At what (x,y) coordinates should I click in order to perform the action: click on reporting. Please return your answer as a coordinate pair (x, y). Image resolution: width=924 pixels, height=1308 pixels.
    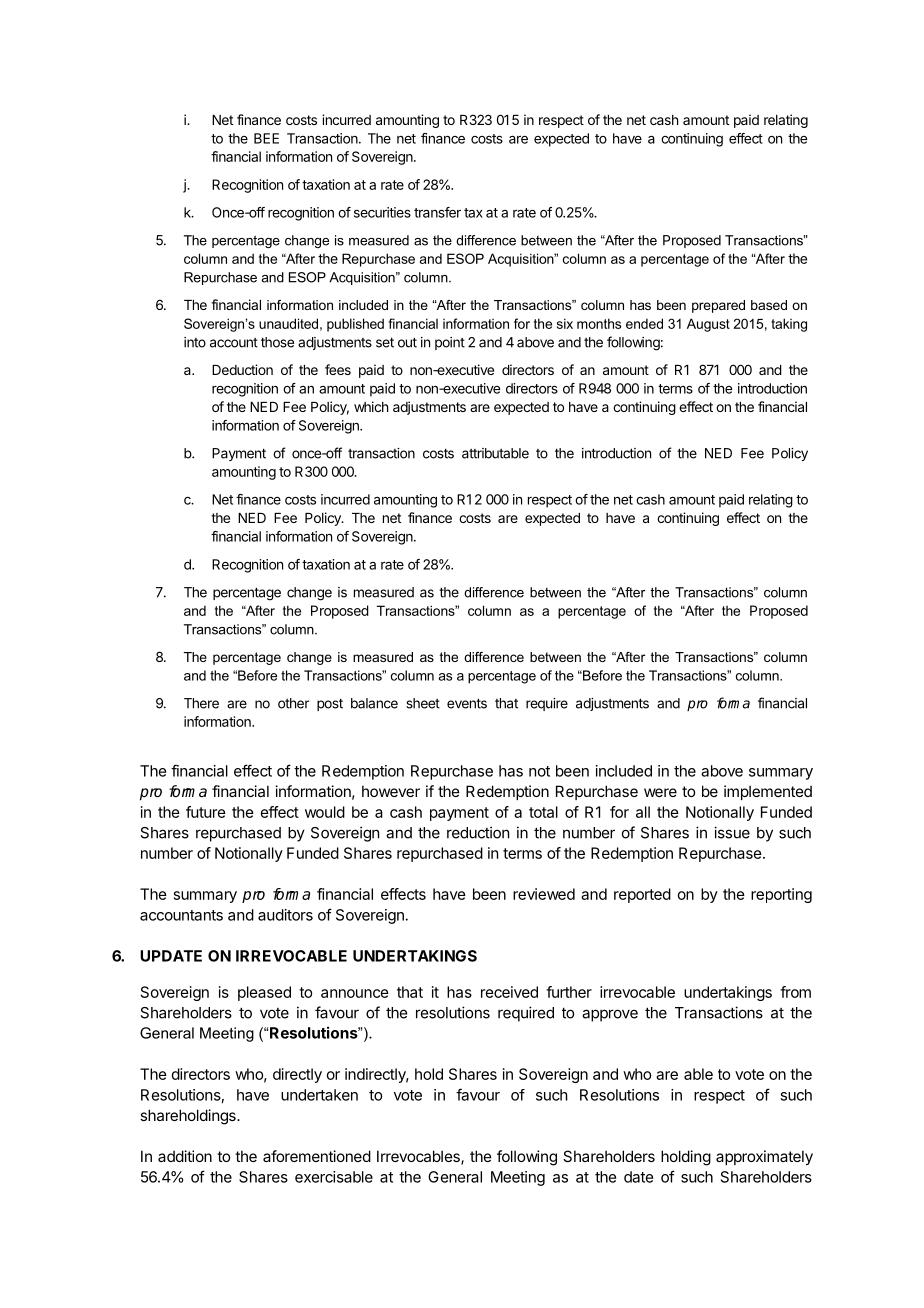
    Looking at the image, I should click on (781, 895).
